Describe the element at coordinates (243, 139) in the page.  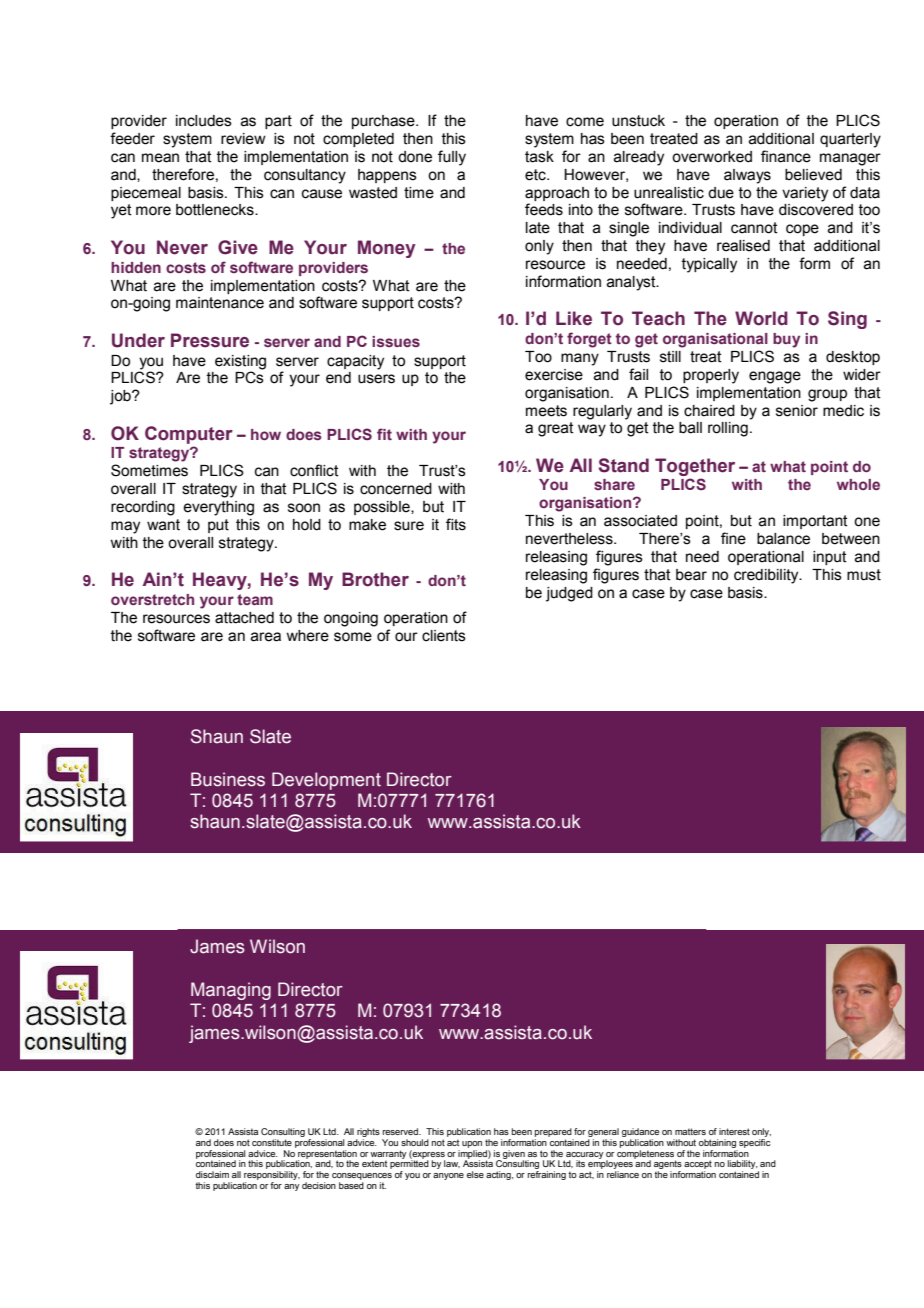
I see `review` at that location.
